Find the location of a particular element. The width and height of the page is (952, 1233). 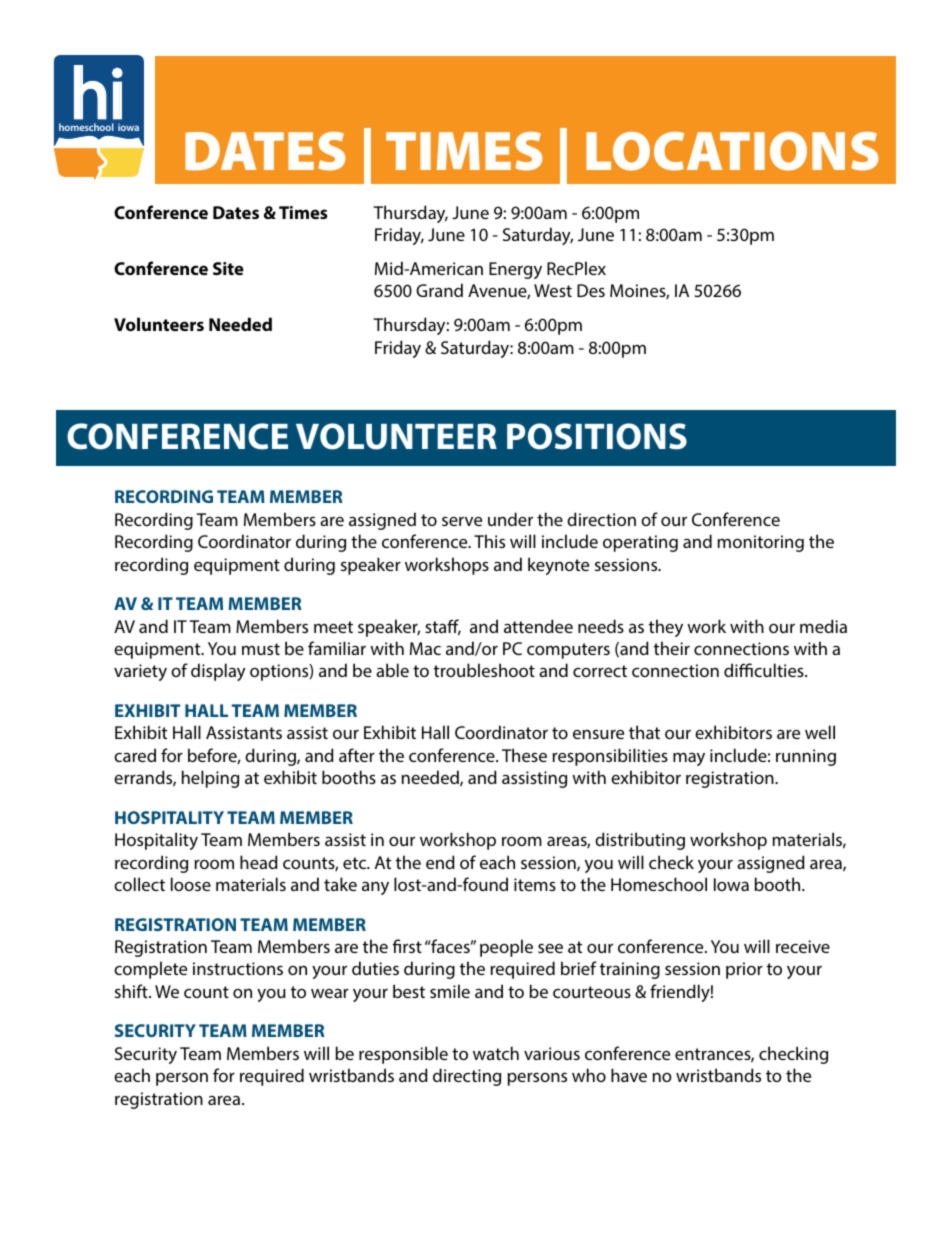

items is located at coordinates (535, 884).
